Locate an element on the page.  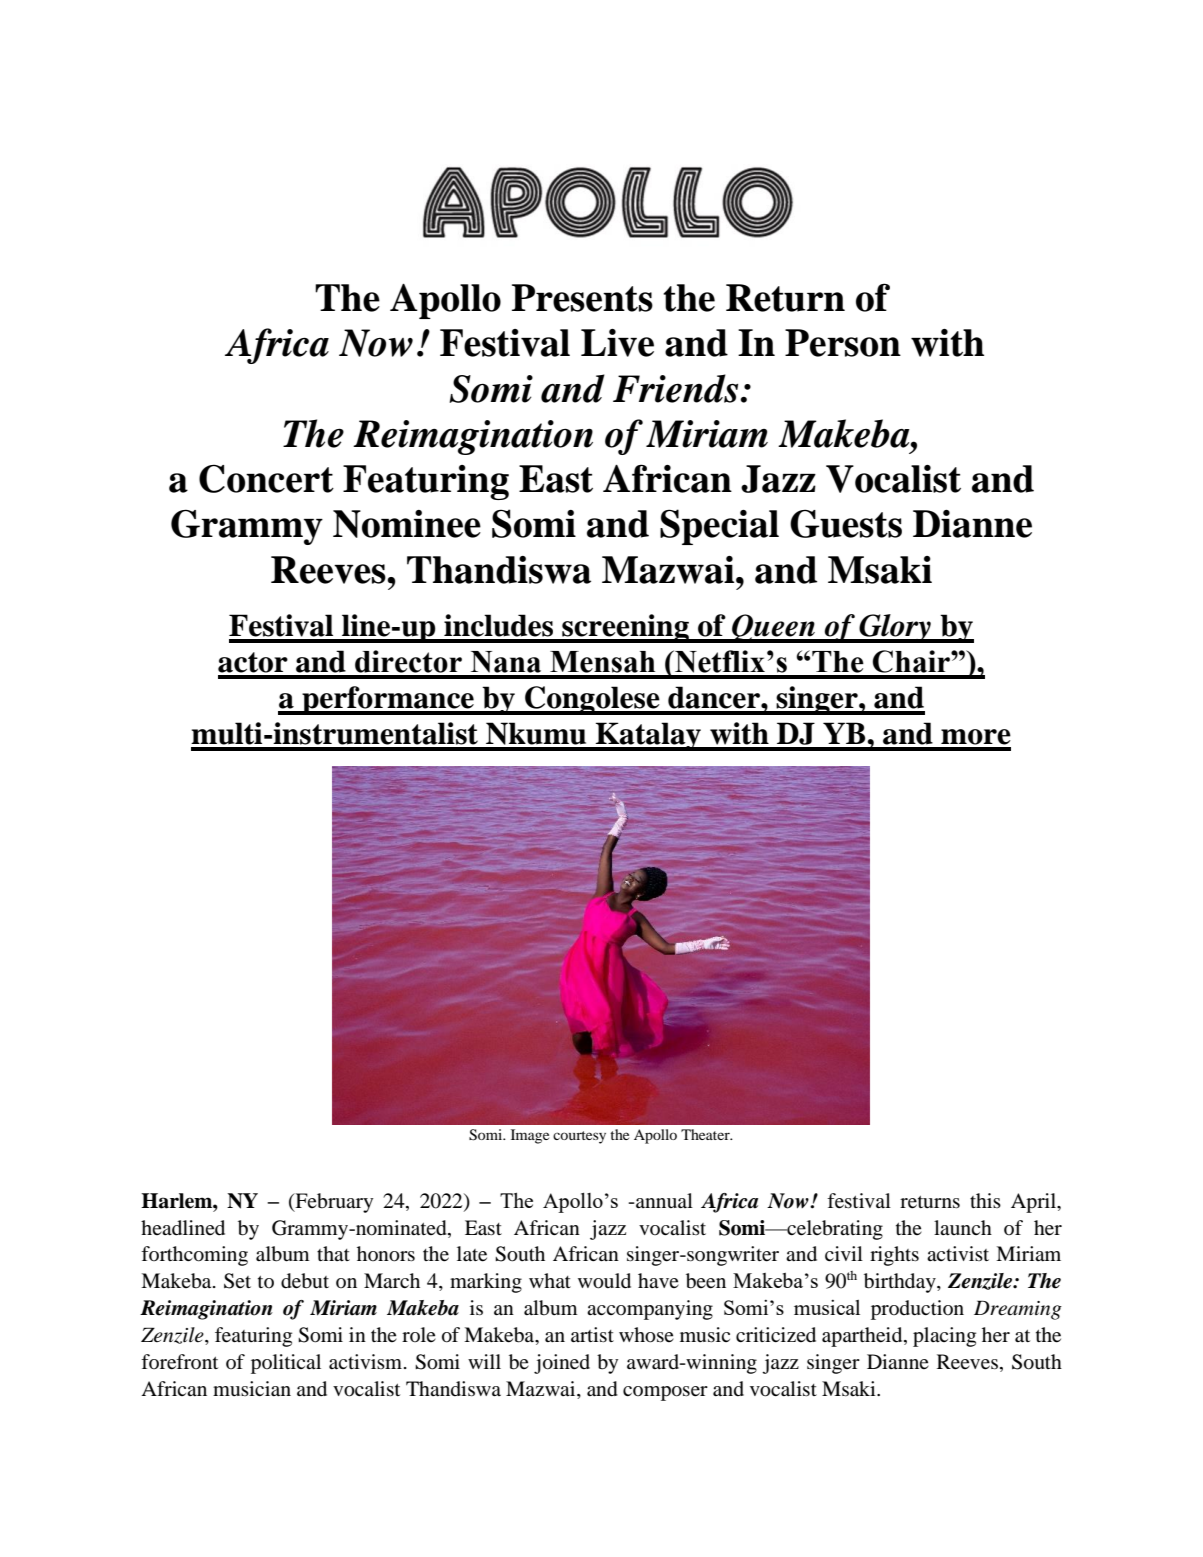
February is located at coordinates (333, 1203).
